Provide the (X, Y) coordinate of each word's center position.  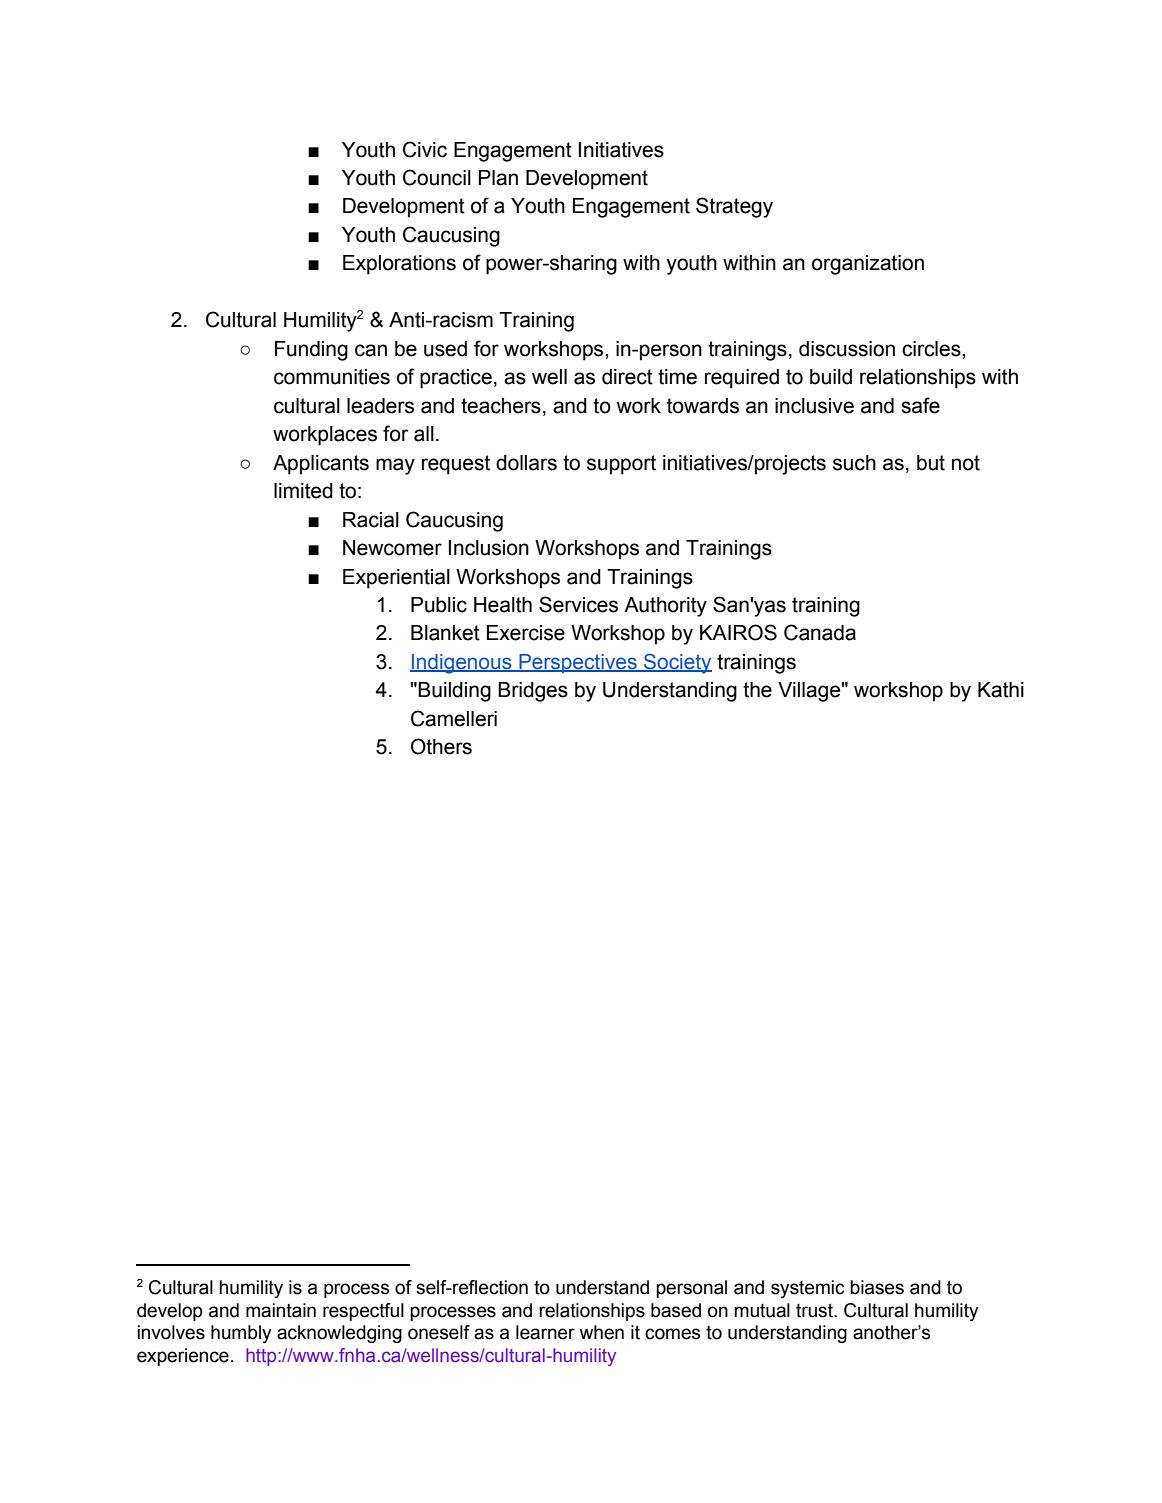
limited (303, 491)
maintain (281, 1310)
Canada (820, 632)
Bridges (533, 692)
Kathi (1001, 690)
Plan (498, 178)
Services (578, 604)
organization (868, 265)
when (601, 1332)
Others (441, 746)
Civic (425, 149)
